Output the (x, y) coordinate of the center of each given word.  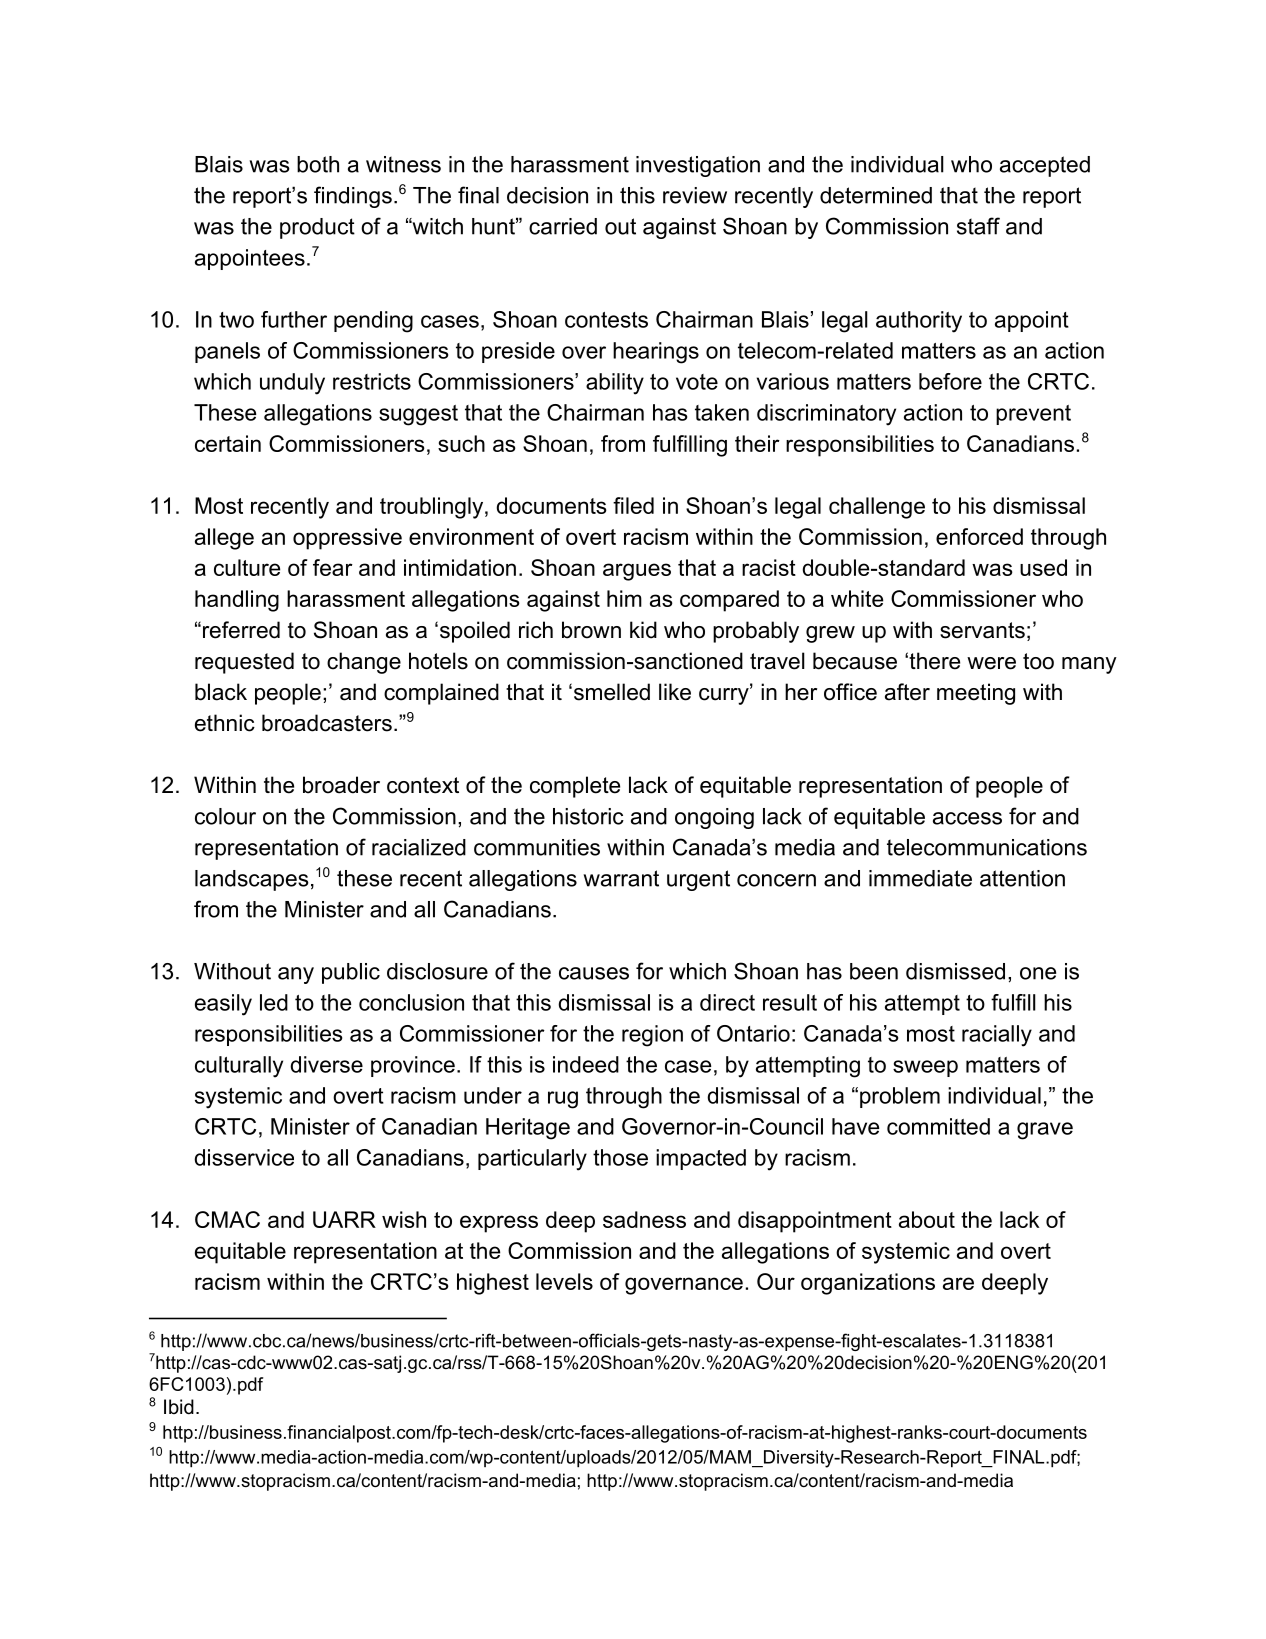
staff (978, 226)
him (624, 598)
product (317, 228)
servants (982, 630)
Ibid (179, 1407)
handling (237, 601)
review (695, 195)
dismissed (955, 971)
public (351, 973)
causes (594, 973)
